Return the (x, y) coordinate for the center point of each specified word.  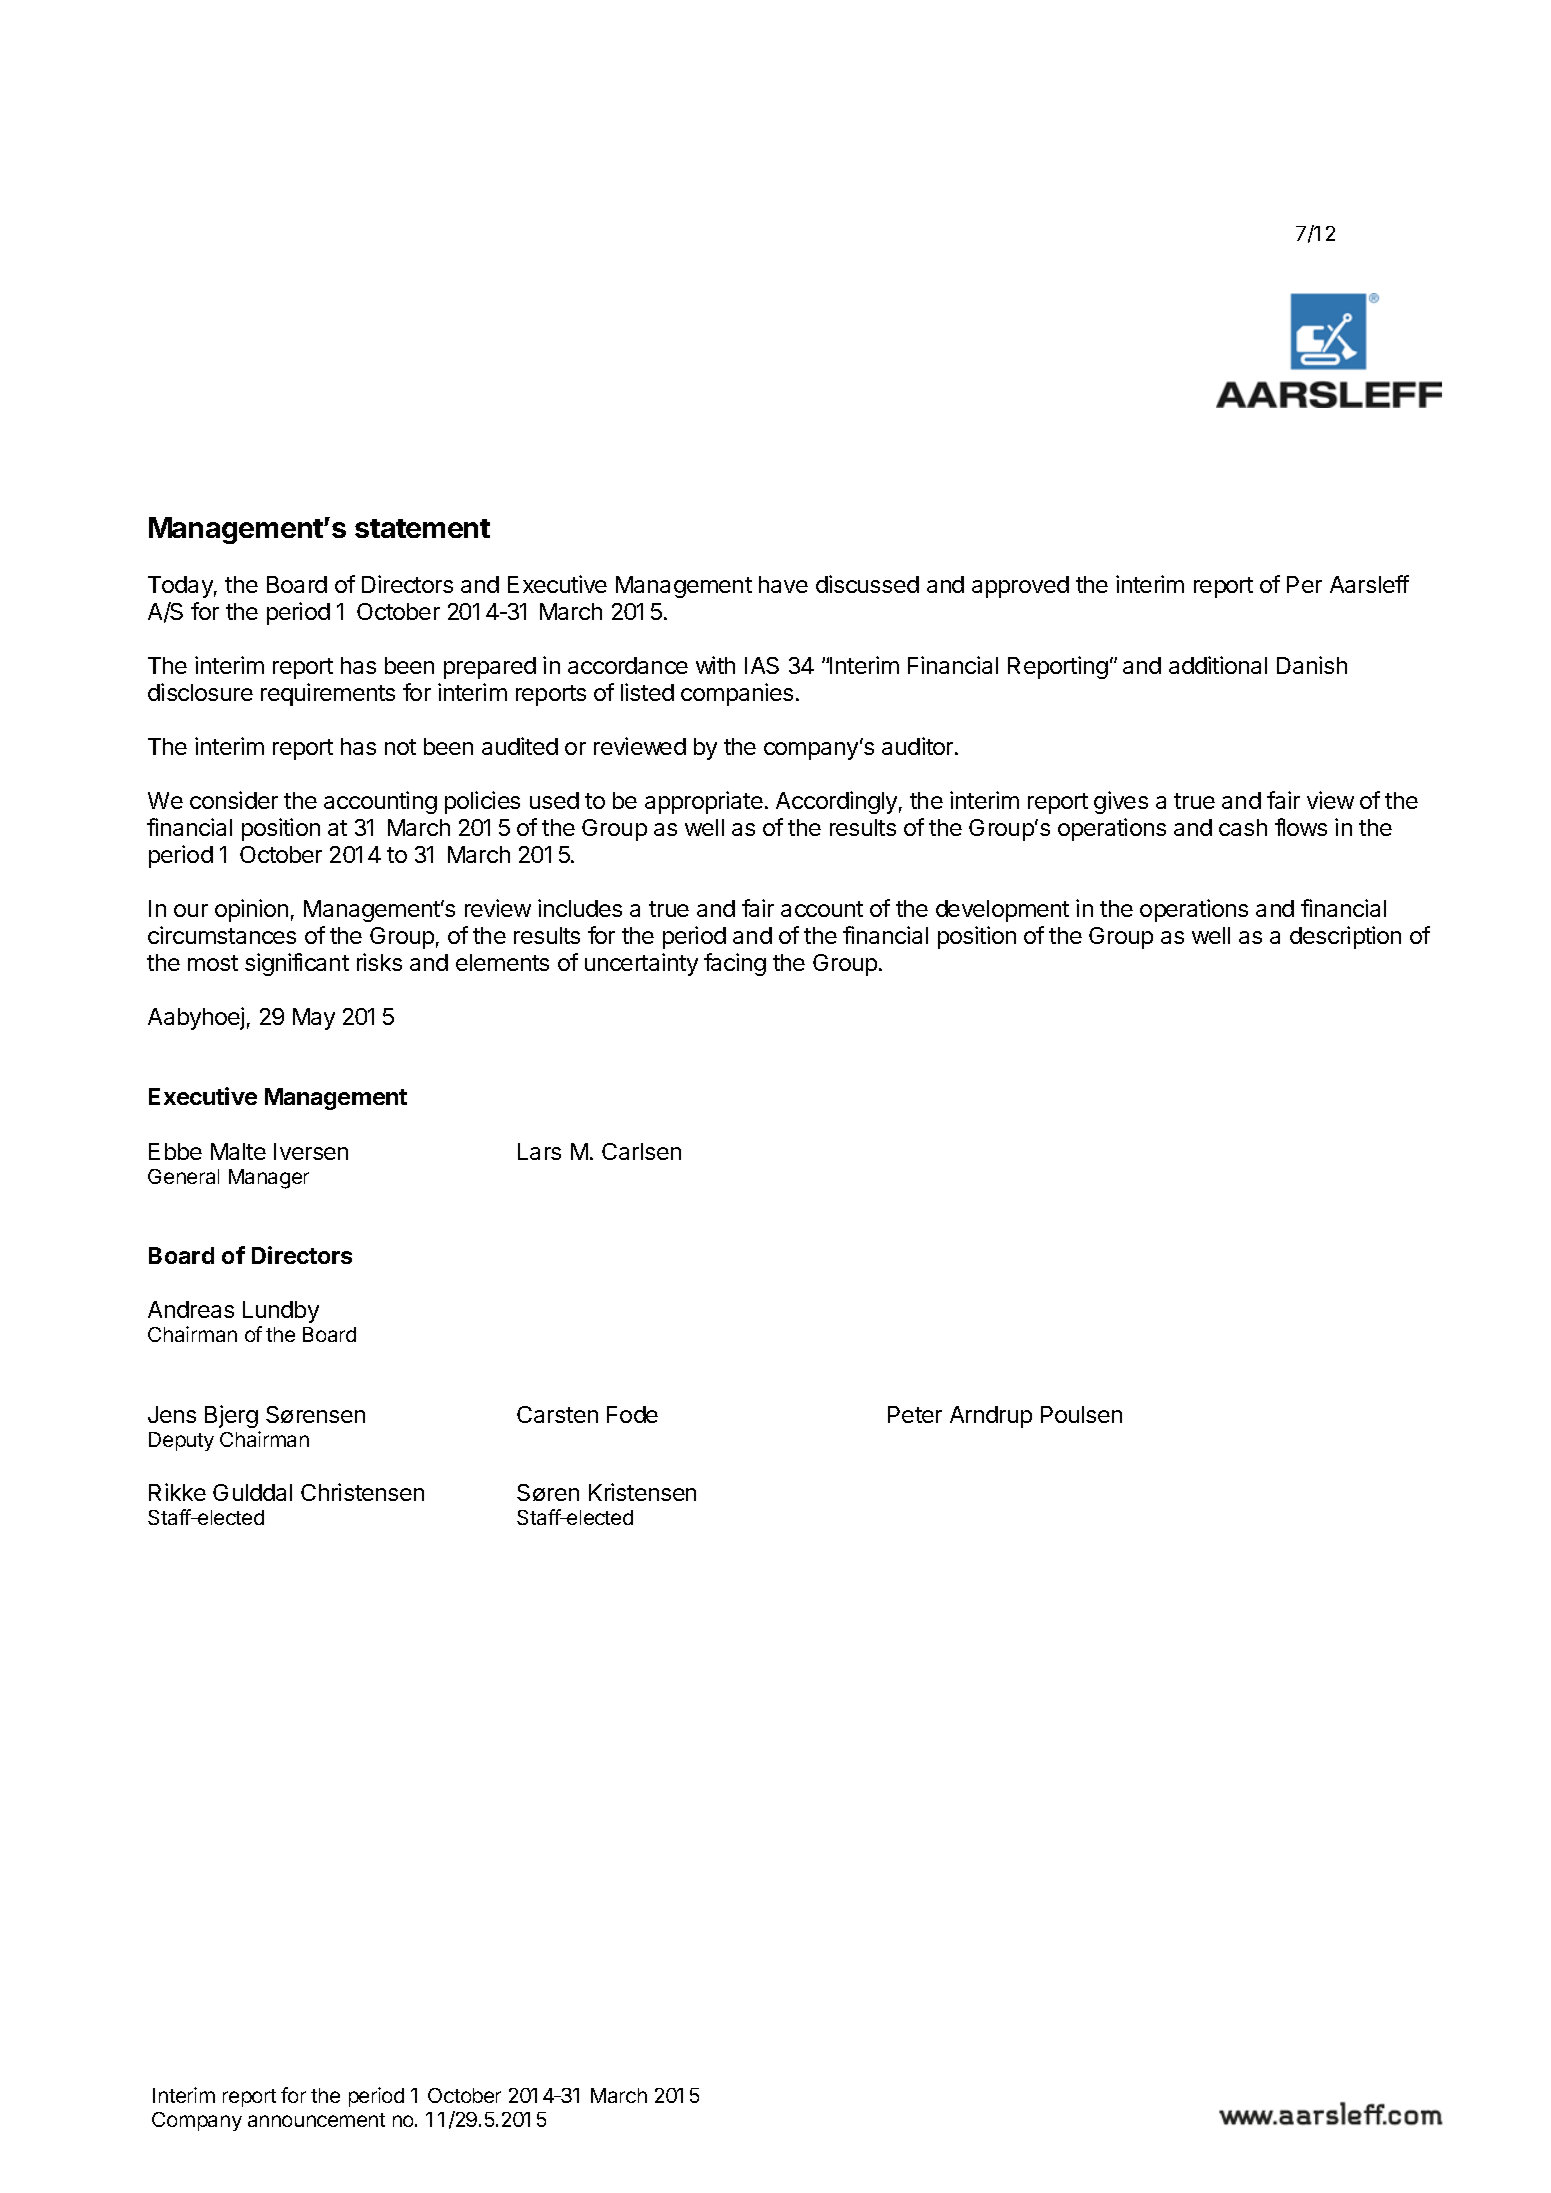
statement (422, 528)
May (314, 1019)
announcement (316, 2120)
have (783, 584)
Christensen (362, 1492)
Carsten (557, 1414)
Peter (915, 1414)
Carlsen (641, 1151)
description (1345, 937)
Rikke (177, 1492)
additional (1218, 665)
